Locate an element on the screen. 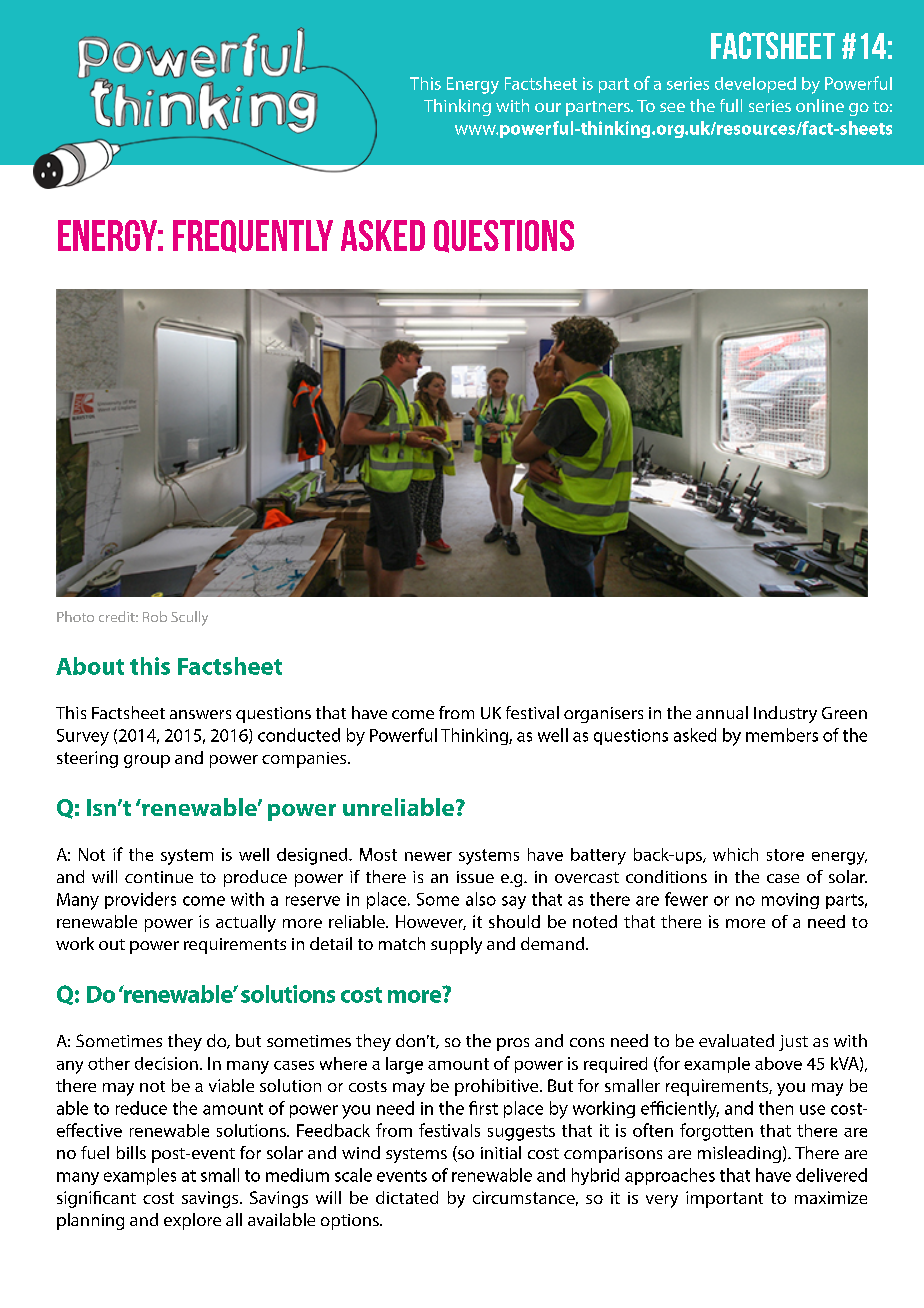  full is located at coordinates (731, 105).
